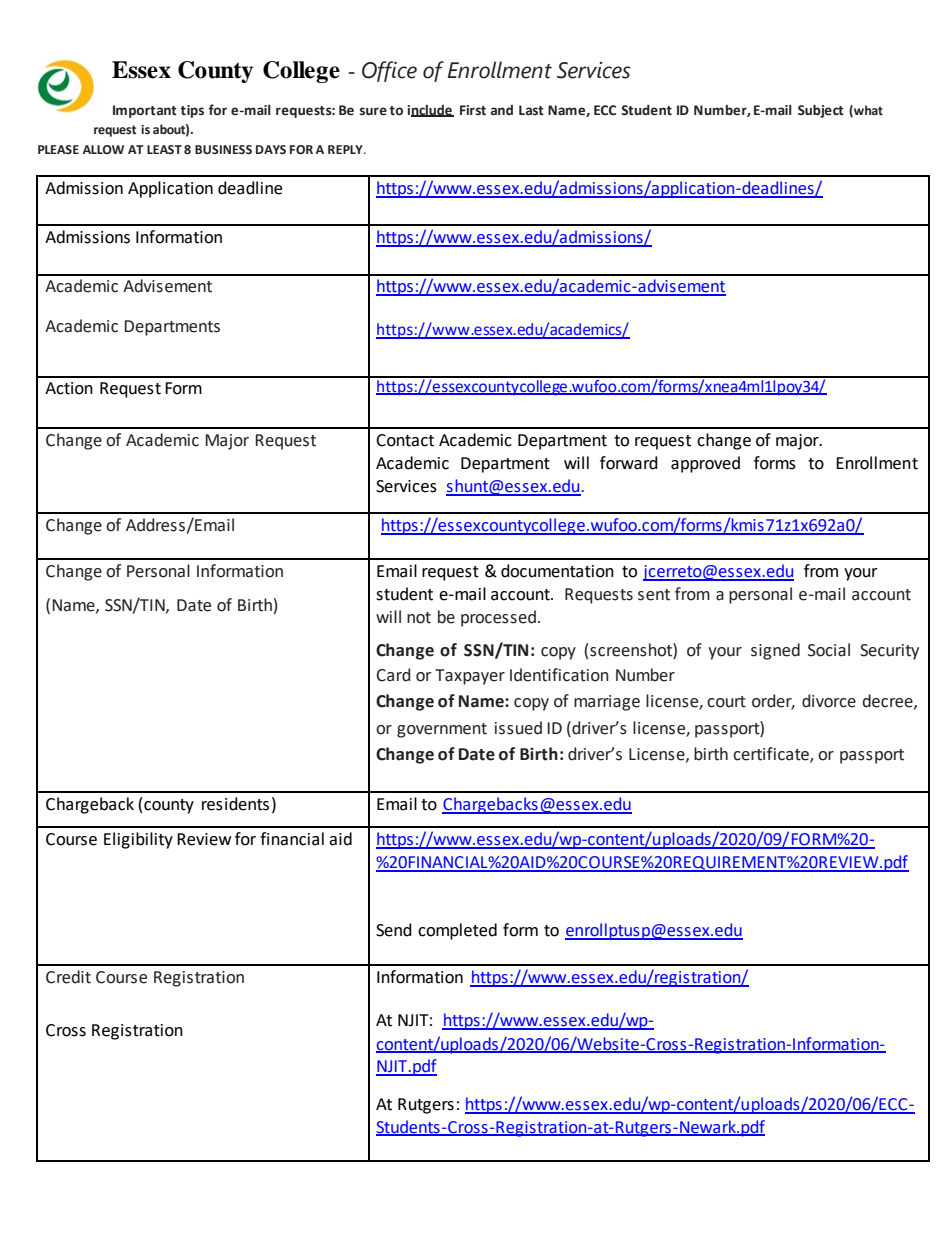  What do you see at coordinates (821, 111) in the document?
I see `Subject` at bounding box center [821, 111].
